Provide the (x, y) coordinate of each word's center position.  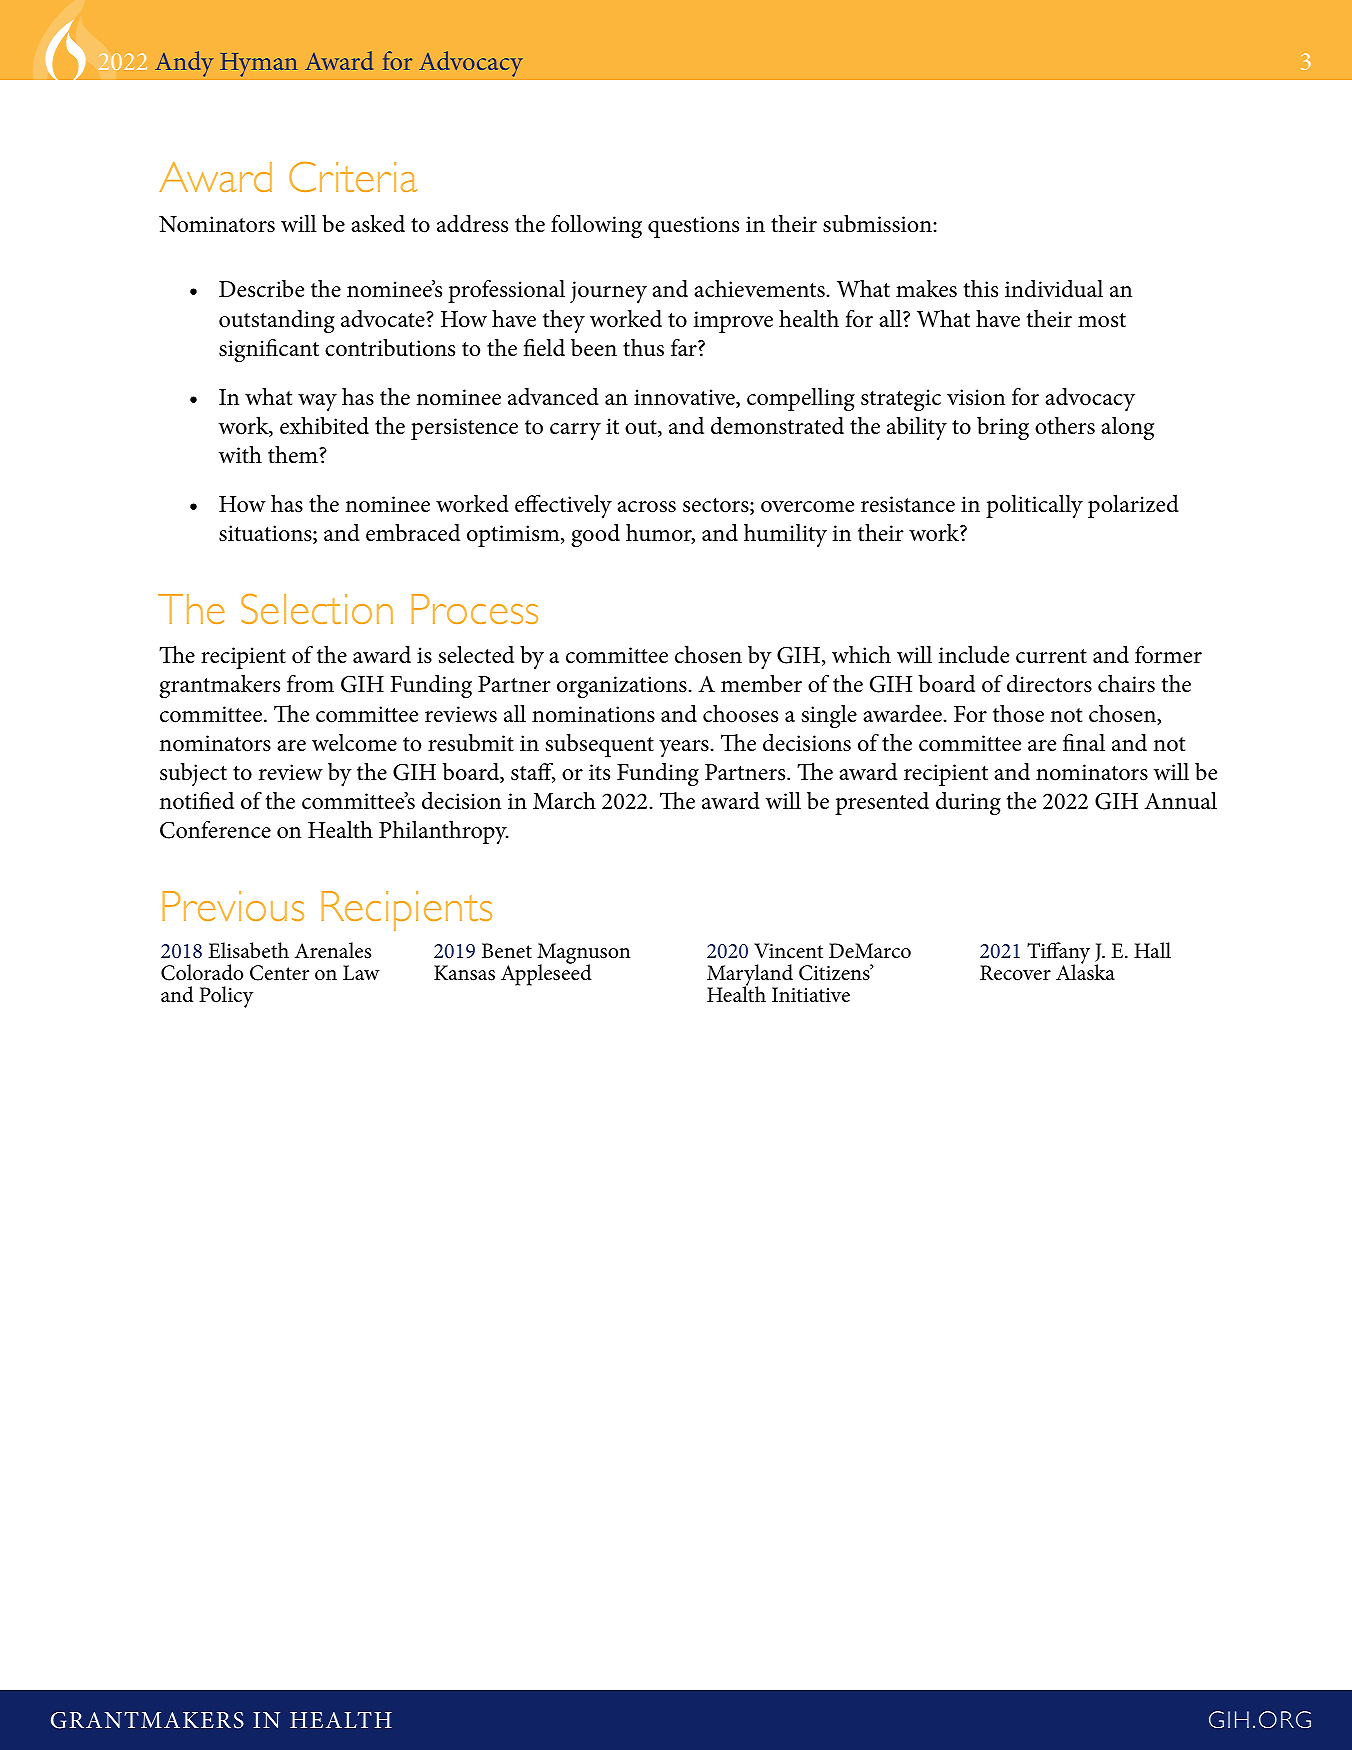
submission (878, 224)
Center (279, 973)
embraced (413, 533)
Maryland (750, 976)
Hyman (259, 64)
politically (1034, 506)
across (646, 507)
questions (693, 227)
